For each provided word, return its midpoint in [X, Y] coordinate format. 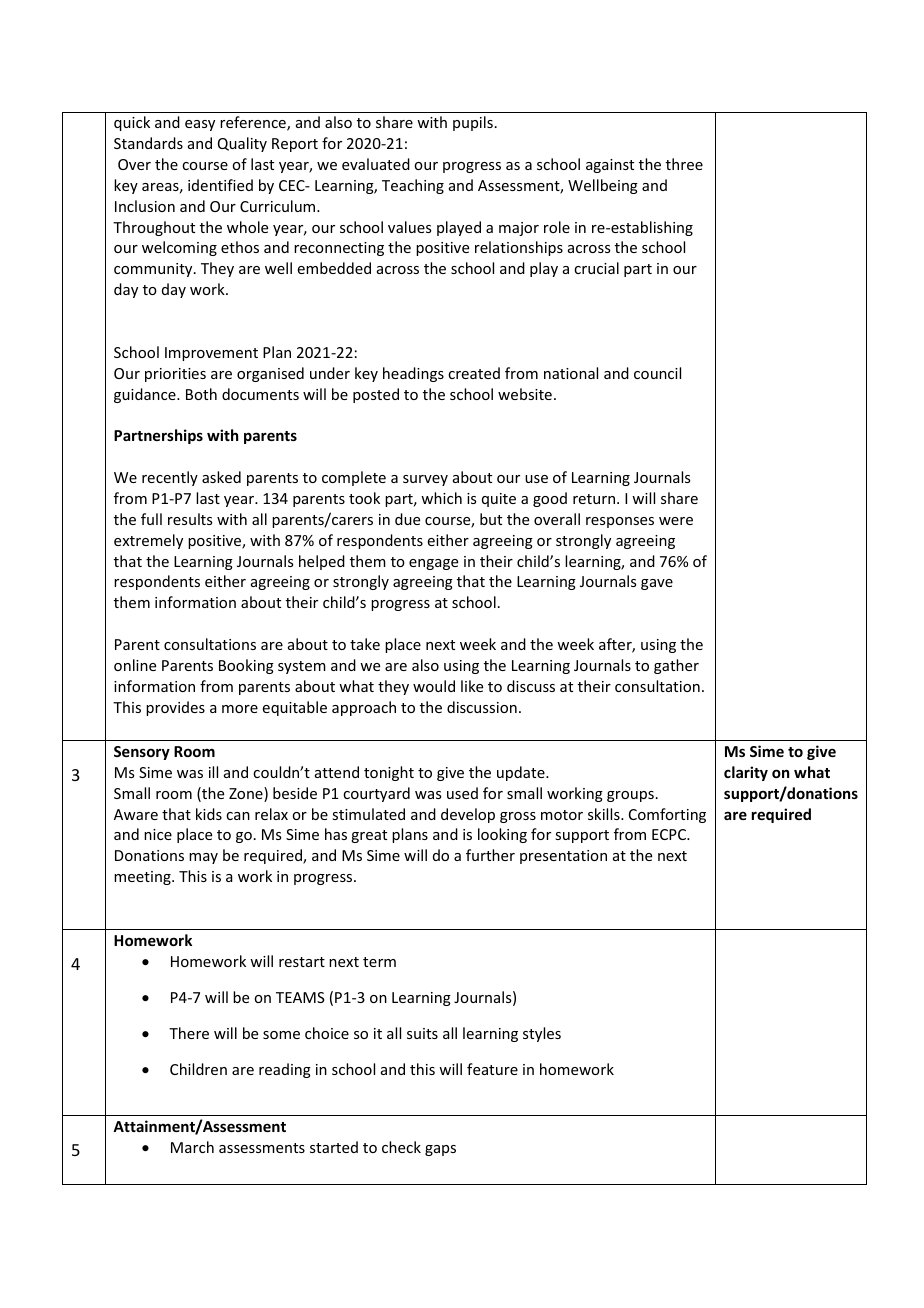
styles [542, 1034]
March [192, 1147]
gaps [440, 1150]
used [462, 793]
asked [221, 477]
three [684, 164]
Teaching [413, 186]
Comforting [667, 815]
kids [209, 814]
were [676, 521]
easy [200, 125]
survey [425, 480]
